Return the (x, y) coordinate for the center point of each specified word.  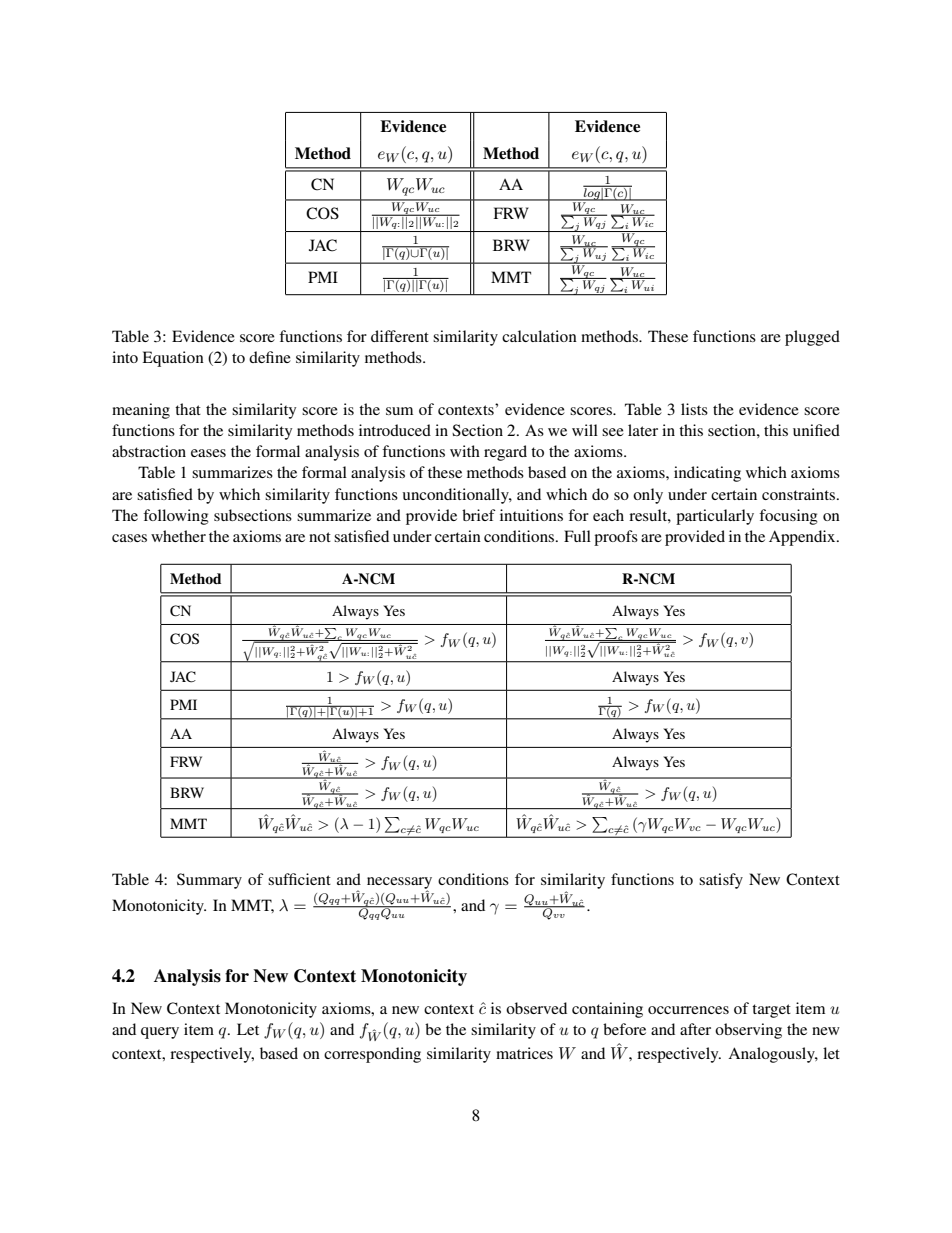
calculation (539, 336)
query (160, 1033)
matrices (524, 1053)
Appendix (803, 538)
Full (577, 536)
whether (178, 536)
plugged (812, 338)
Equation (173, 359)
